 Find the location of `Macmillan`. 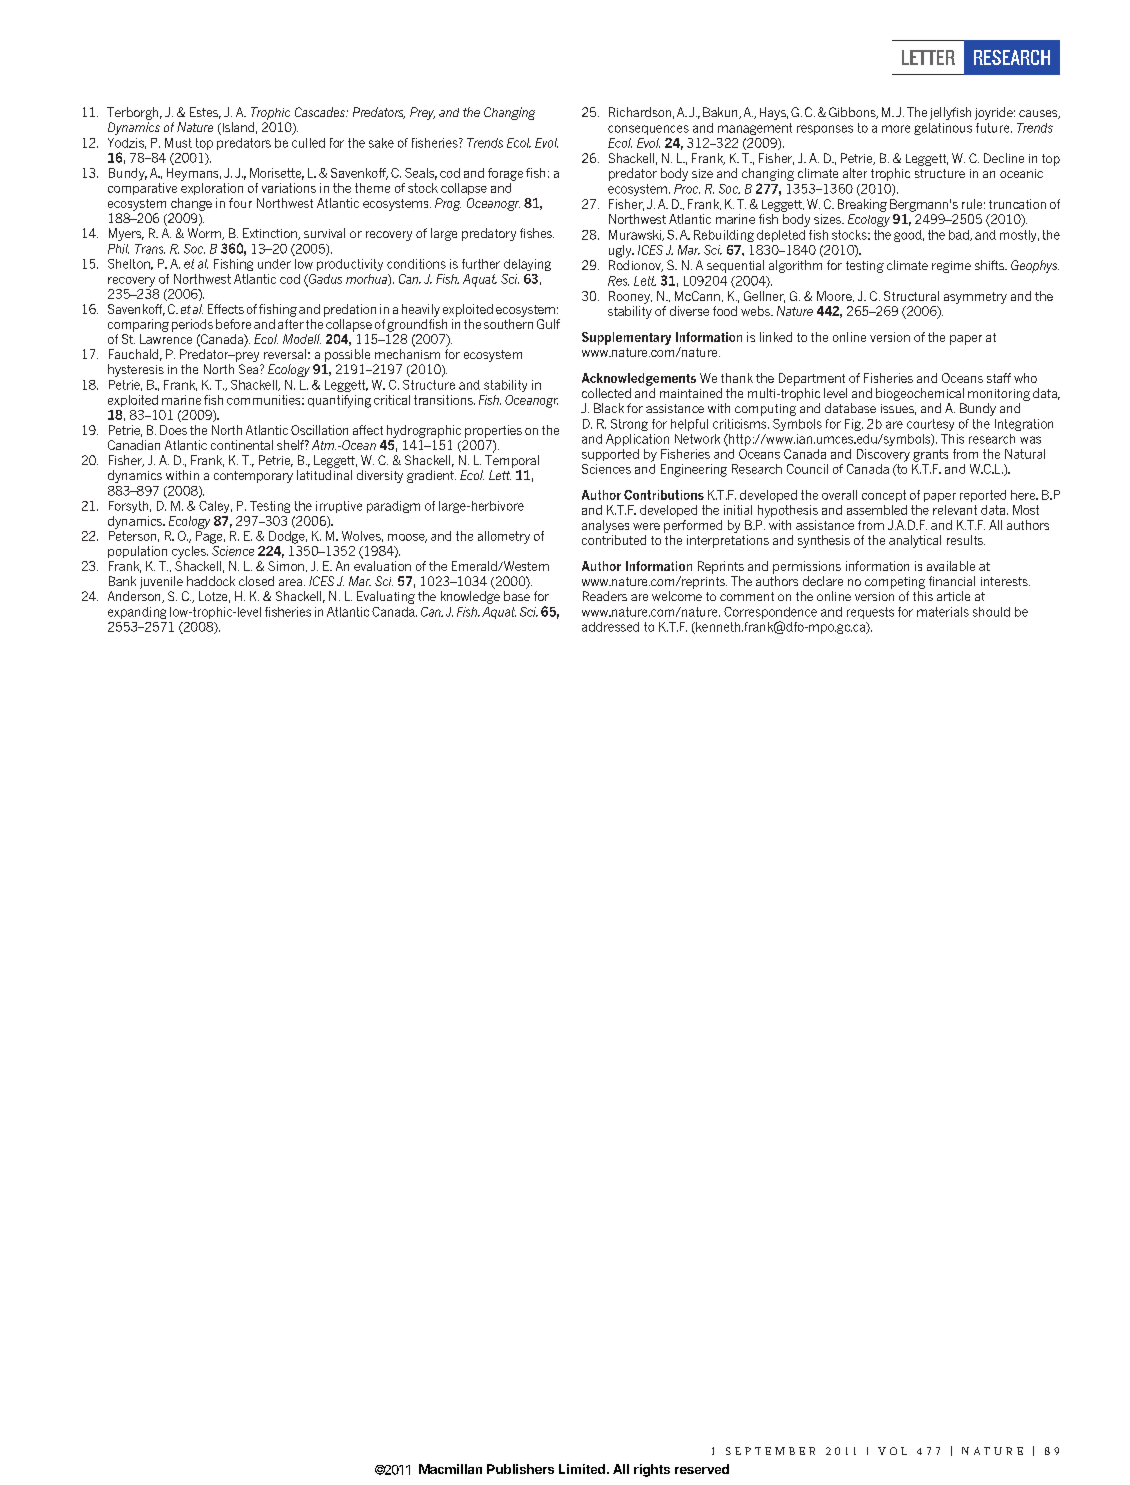

Macmillan is located at coordinates (450, 1469).
